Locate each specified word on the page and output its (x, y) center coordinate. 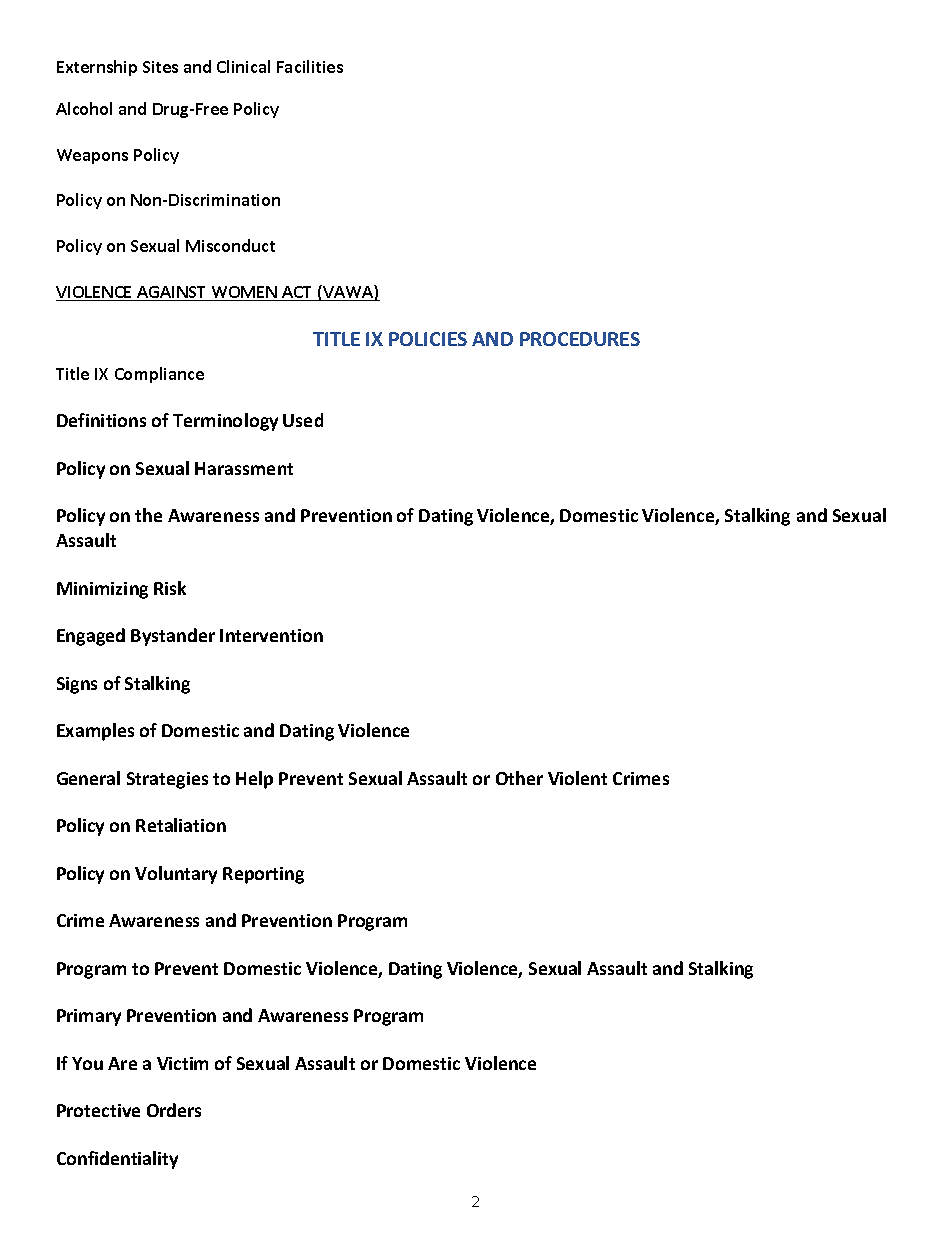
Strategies (167, 780)
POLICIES (428, 339)
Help (254, 780)
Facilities (310, 66)
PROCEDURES (580, 339)
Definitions (101, 420)
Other (519, 778)
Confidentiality (117, 1160)
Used (303, 420)
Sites (160, 67)
